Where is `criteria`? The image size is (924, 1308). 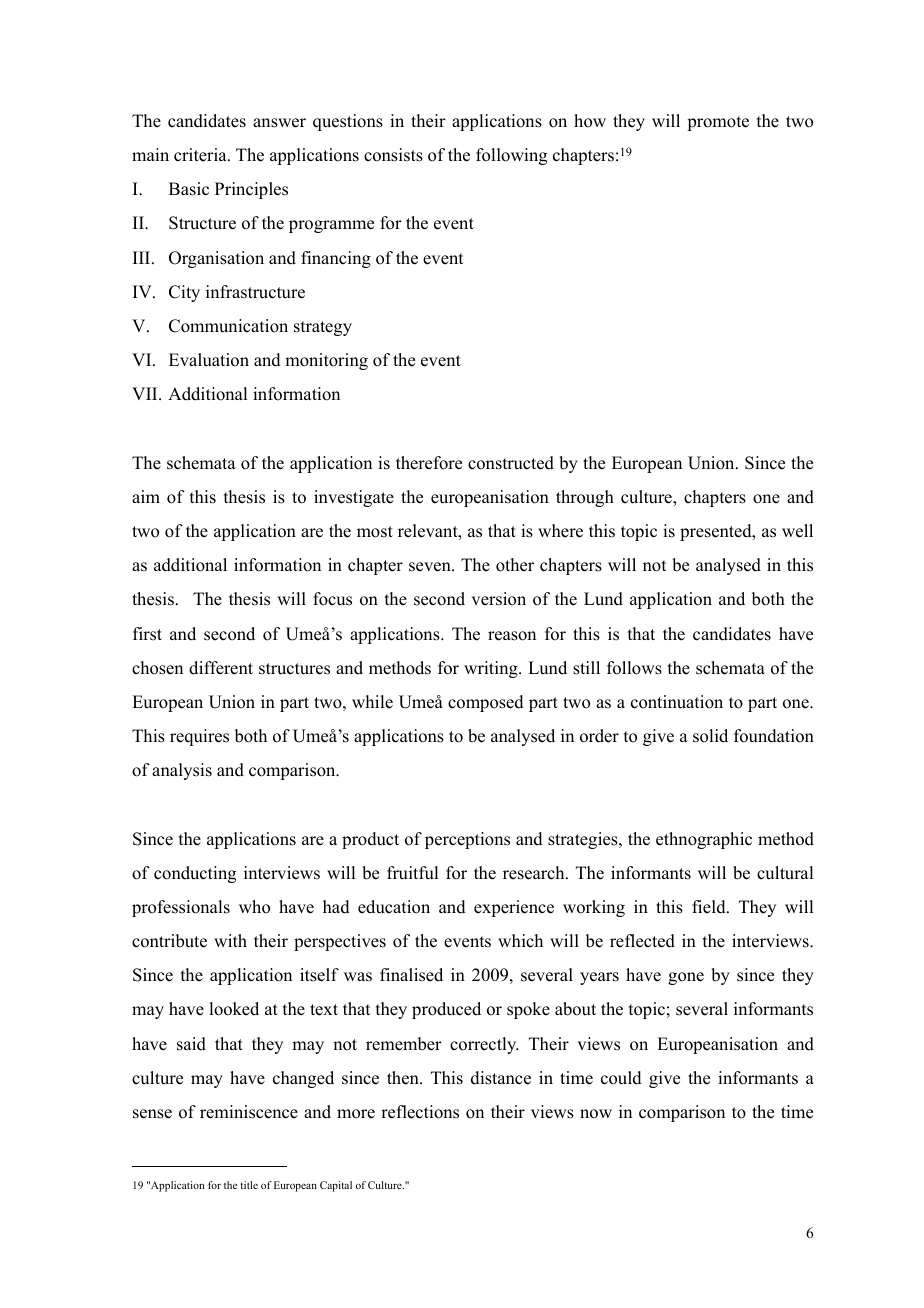
criteria is located at coordinates (201, 155).
